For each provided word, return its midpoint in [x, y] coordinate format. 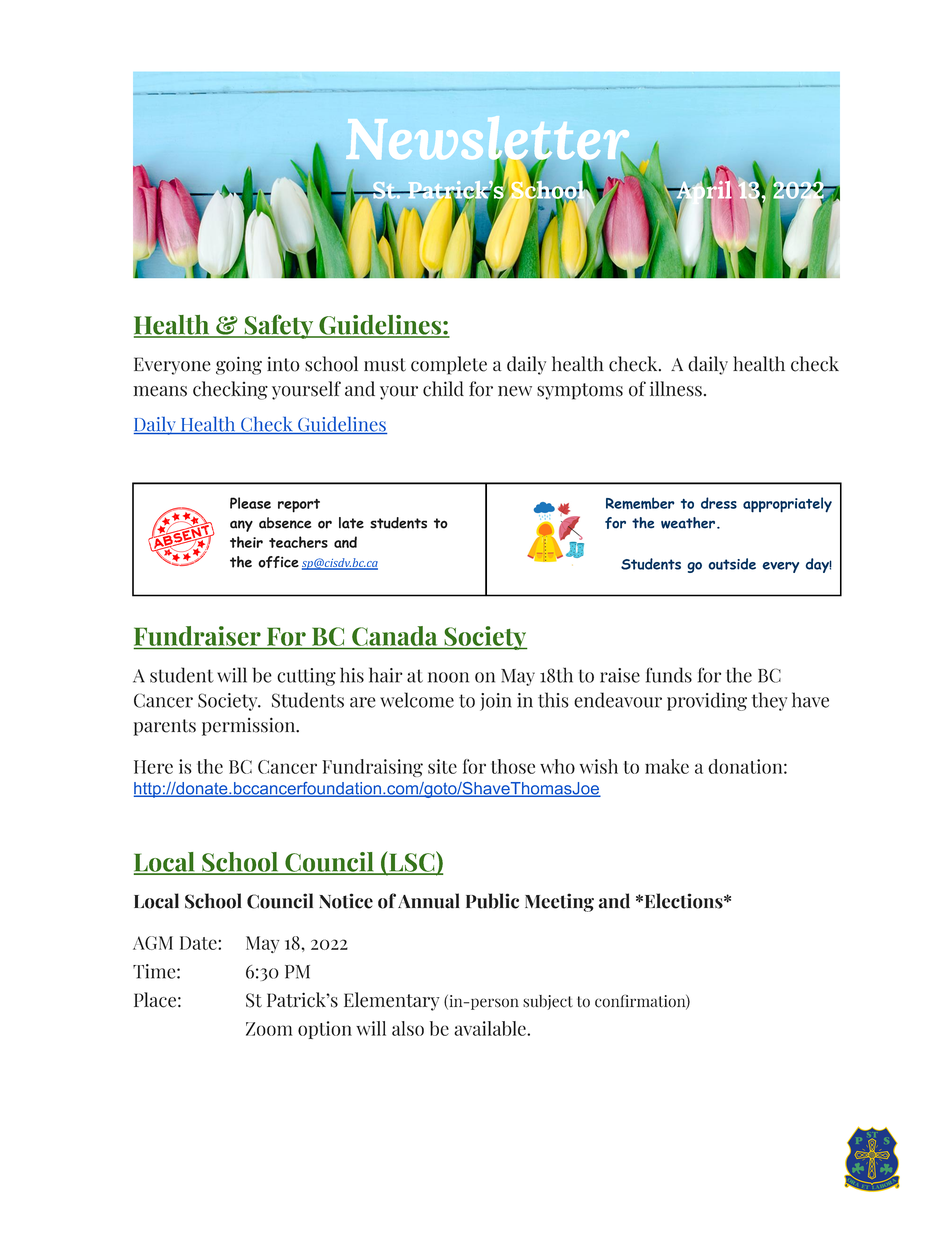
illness [676, 389]
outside [732, 564]
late [351, 523]
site [442, 766]
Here [153, 767]
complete [449, 365]
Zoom [269, 1029]
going [239, 365]
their [246, 542]
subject [548, 1002]
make [667, 766]
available [491, 1028]
